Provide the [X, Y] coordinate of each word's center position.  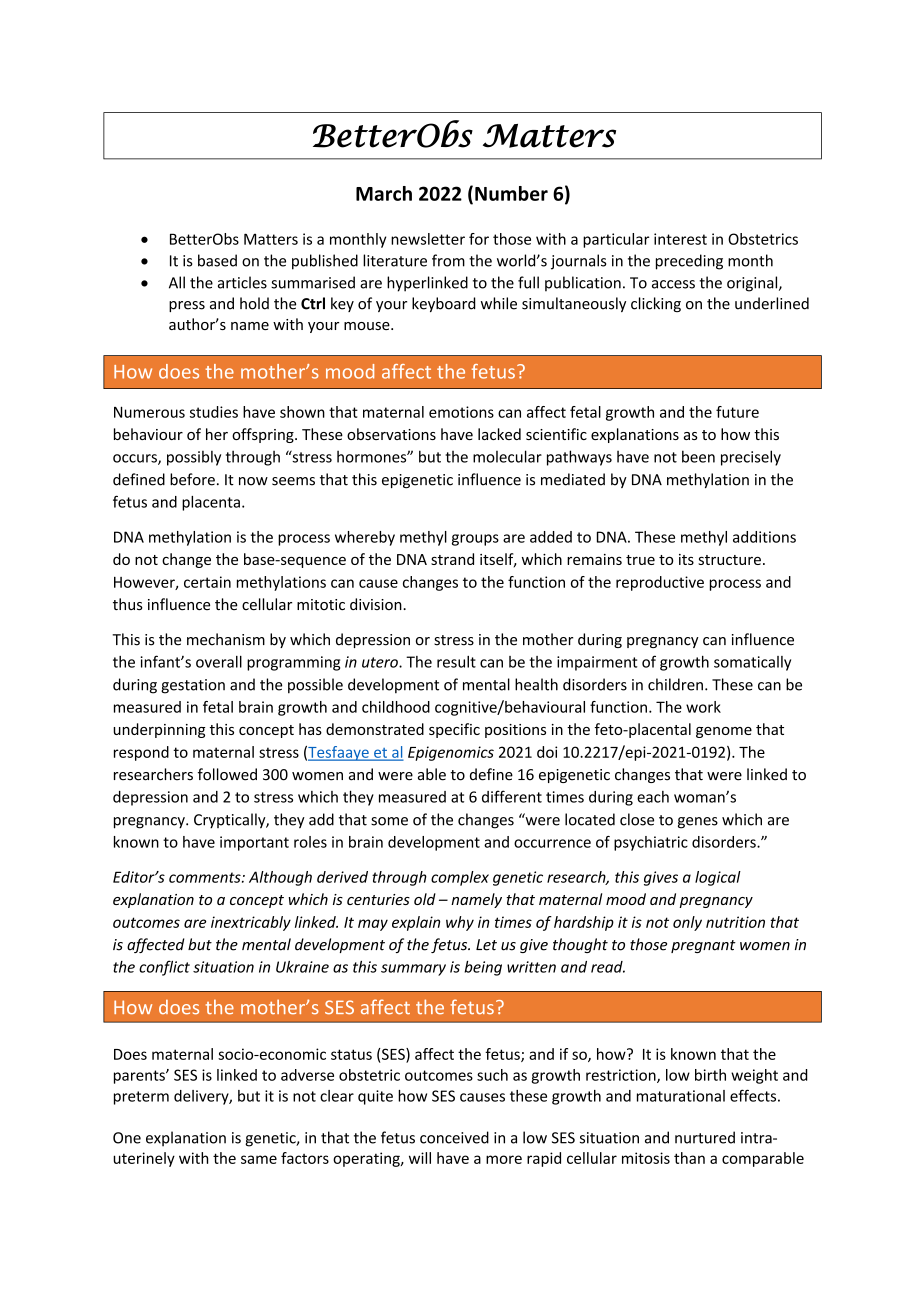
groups [475, 540]
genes [698, 823]
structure [729, 560]
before [192, 479]
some [389, 821]
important [254, 843]
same [259, 1159]
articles [242, 282]
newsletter [428, 239]
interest [680, 239]
